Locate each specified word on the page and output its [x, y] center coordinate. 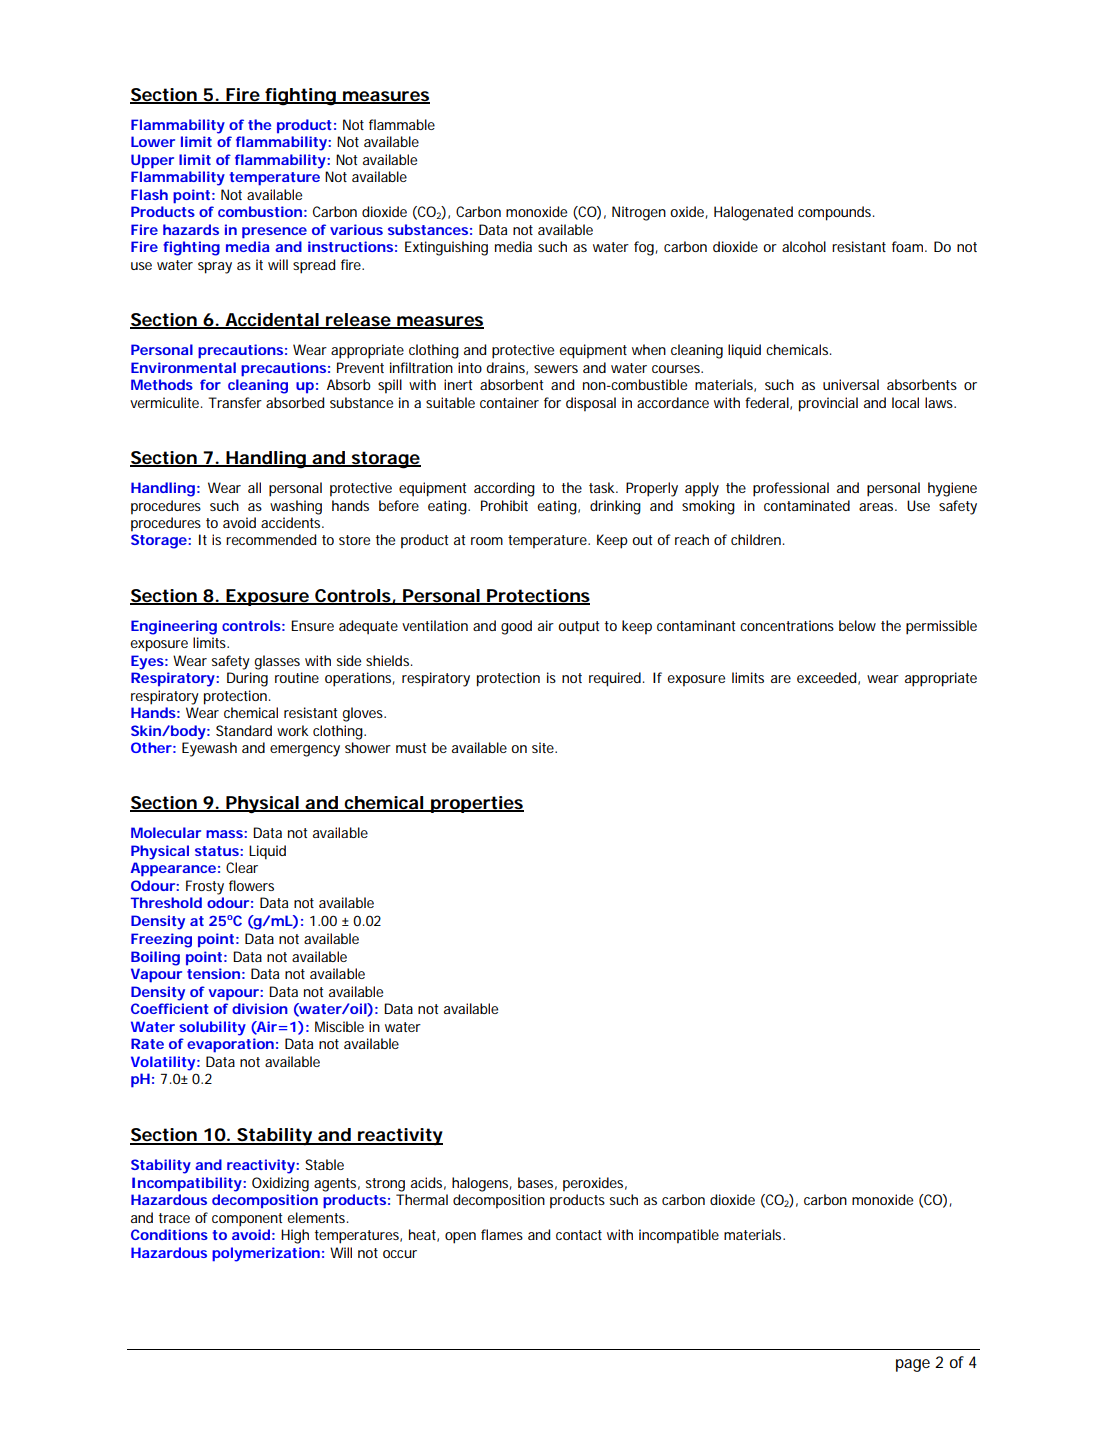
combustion [260, 211]
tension [213, 973]
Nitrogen [639, 213]
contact [579, 1235]
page [913, 1365]
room [487, 541]
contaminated [807, 505]
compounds [836, 213]
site [544, 747]
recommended [271, 539]
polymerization [266, 1254]
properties [476, 804]
